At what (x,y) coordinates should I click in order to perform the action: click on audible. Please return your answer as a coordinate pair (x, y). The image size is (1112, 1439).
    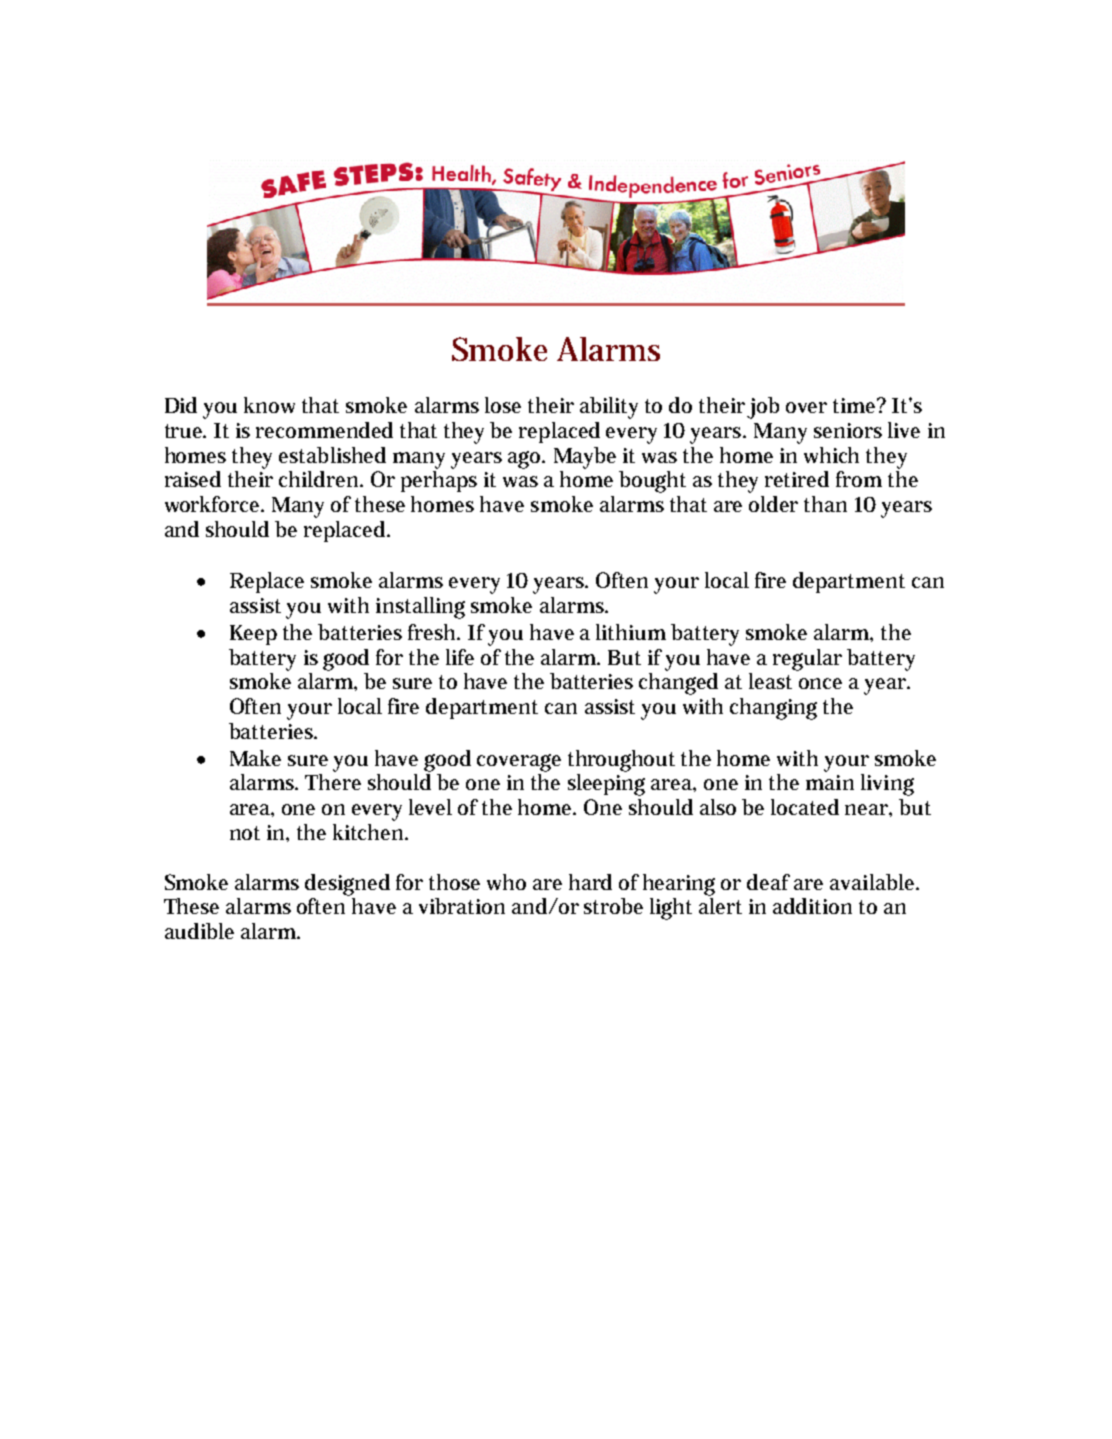
    Looking at the image, I should click on (199, 931).
